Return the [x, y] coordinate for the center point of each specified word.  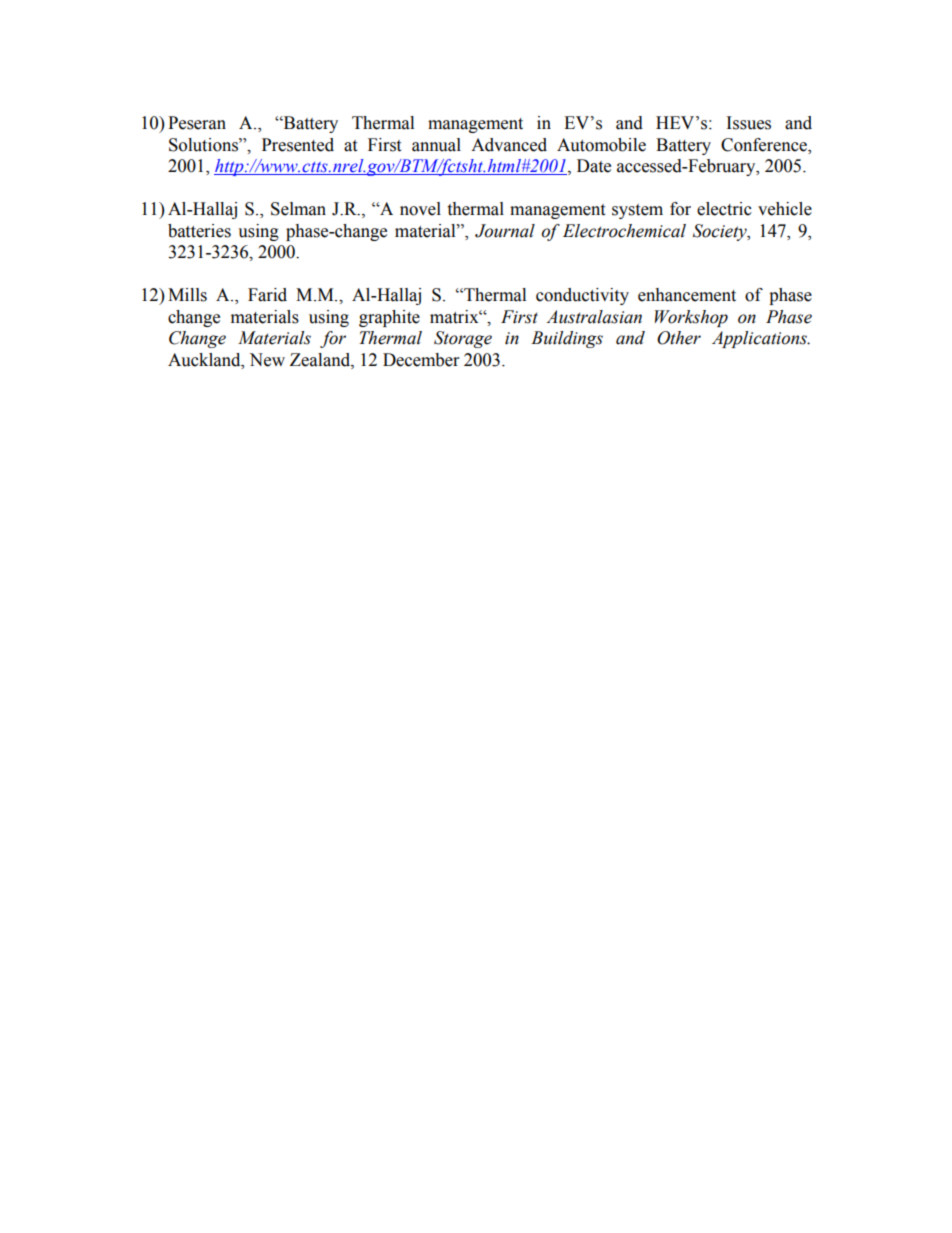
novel [420, 209]
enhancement [687, 295]
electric [724, 209]
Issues [749, 123]
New [267, 360]
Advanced [509, 145]
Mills [187, 295]
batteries [199, 231]
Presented [298, 145]
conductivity [582, 296]
